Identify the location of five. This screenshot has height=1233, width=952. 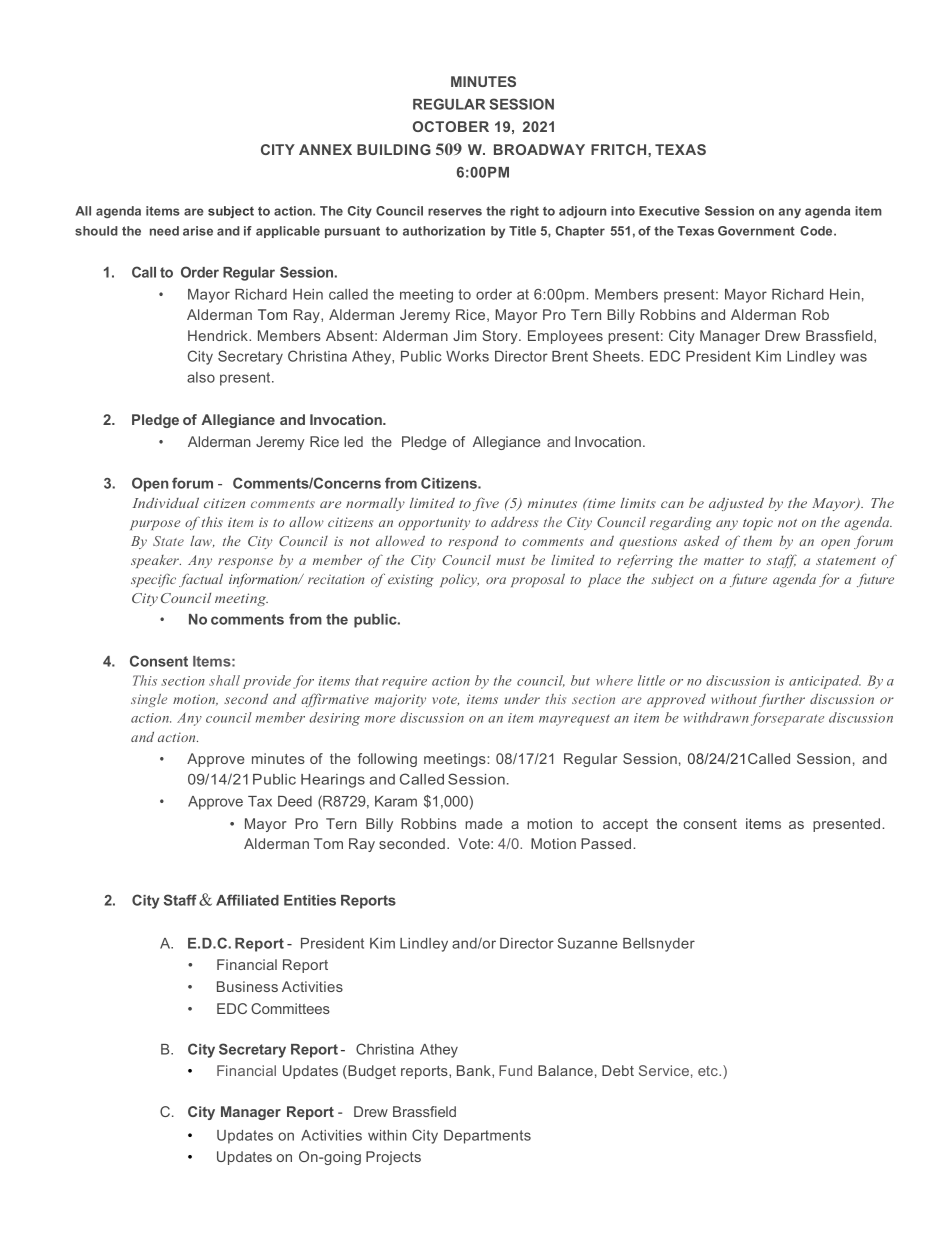
(486, 504).
